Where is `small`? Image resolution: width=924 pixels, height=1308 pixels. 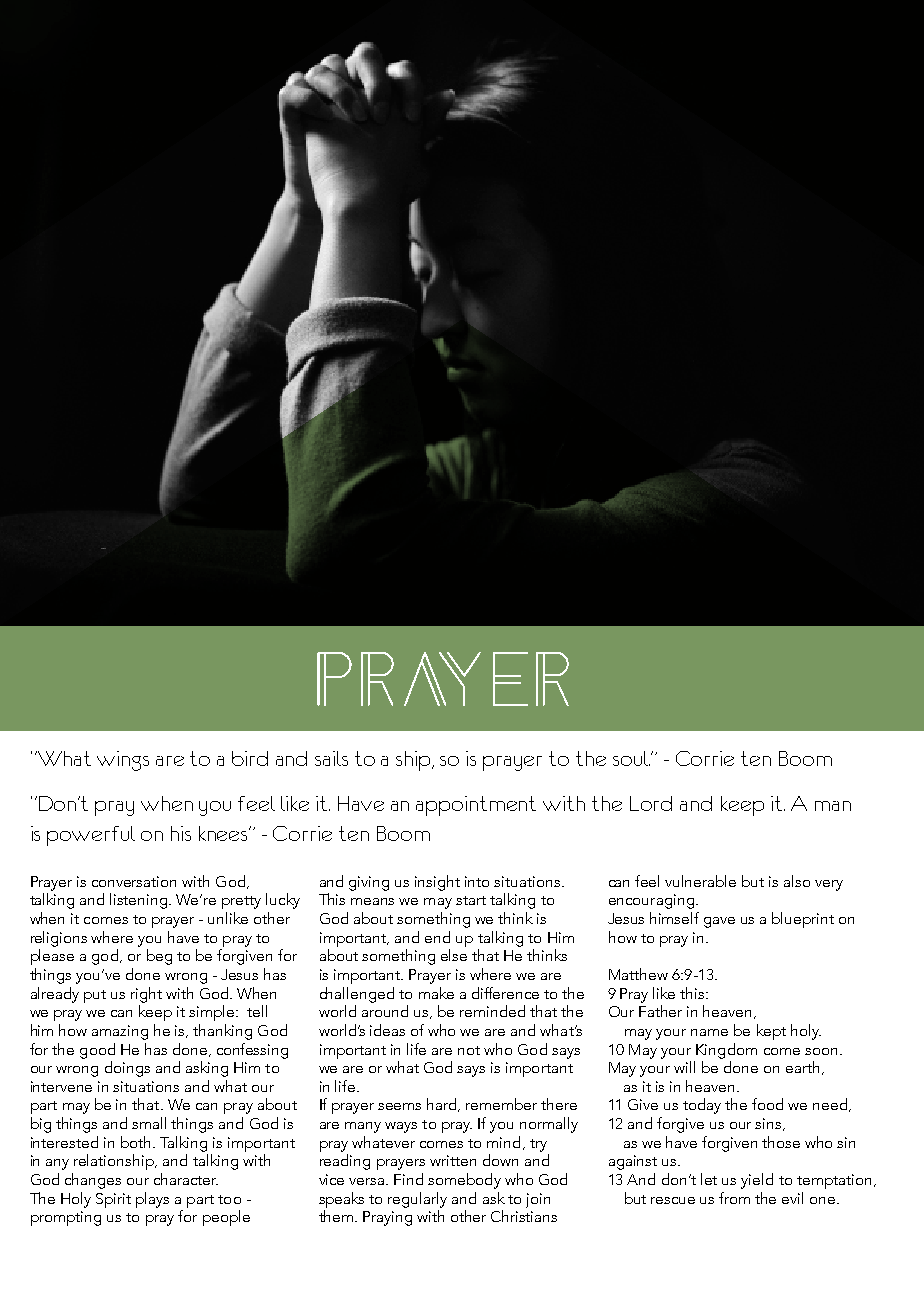 small is located at coordinates (149, 1123).
